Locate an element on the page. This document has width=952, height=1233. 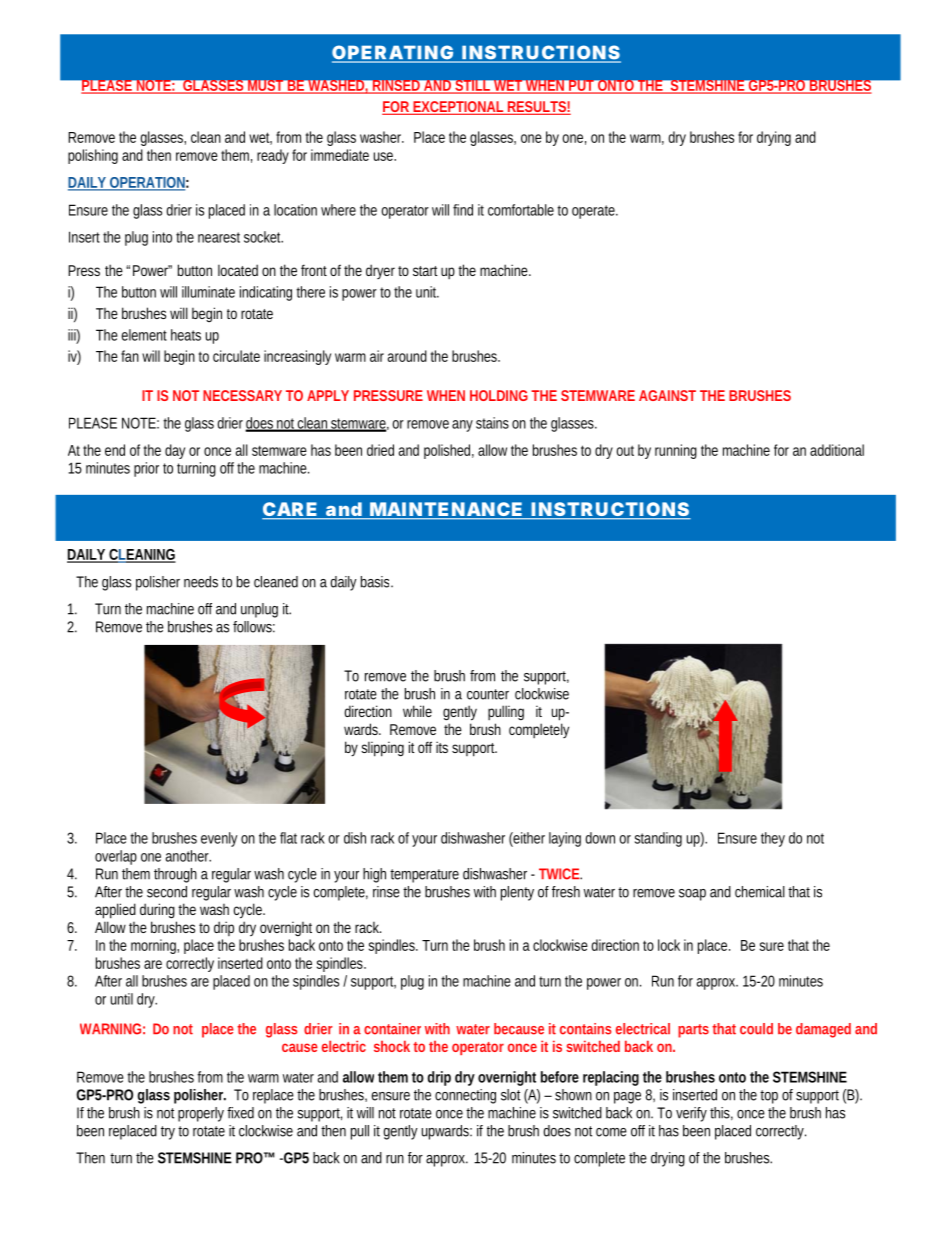
EXCEPTIONAL is located at coordinates (459, 108).
